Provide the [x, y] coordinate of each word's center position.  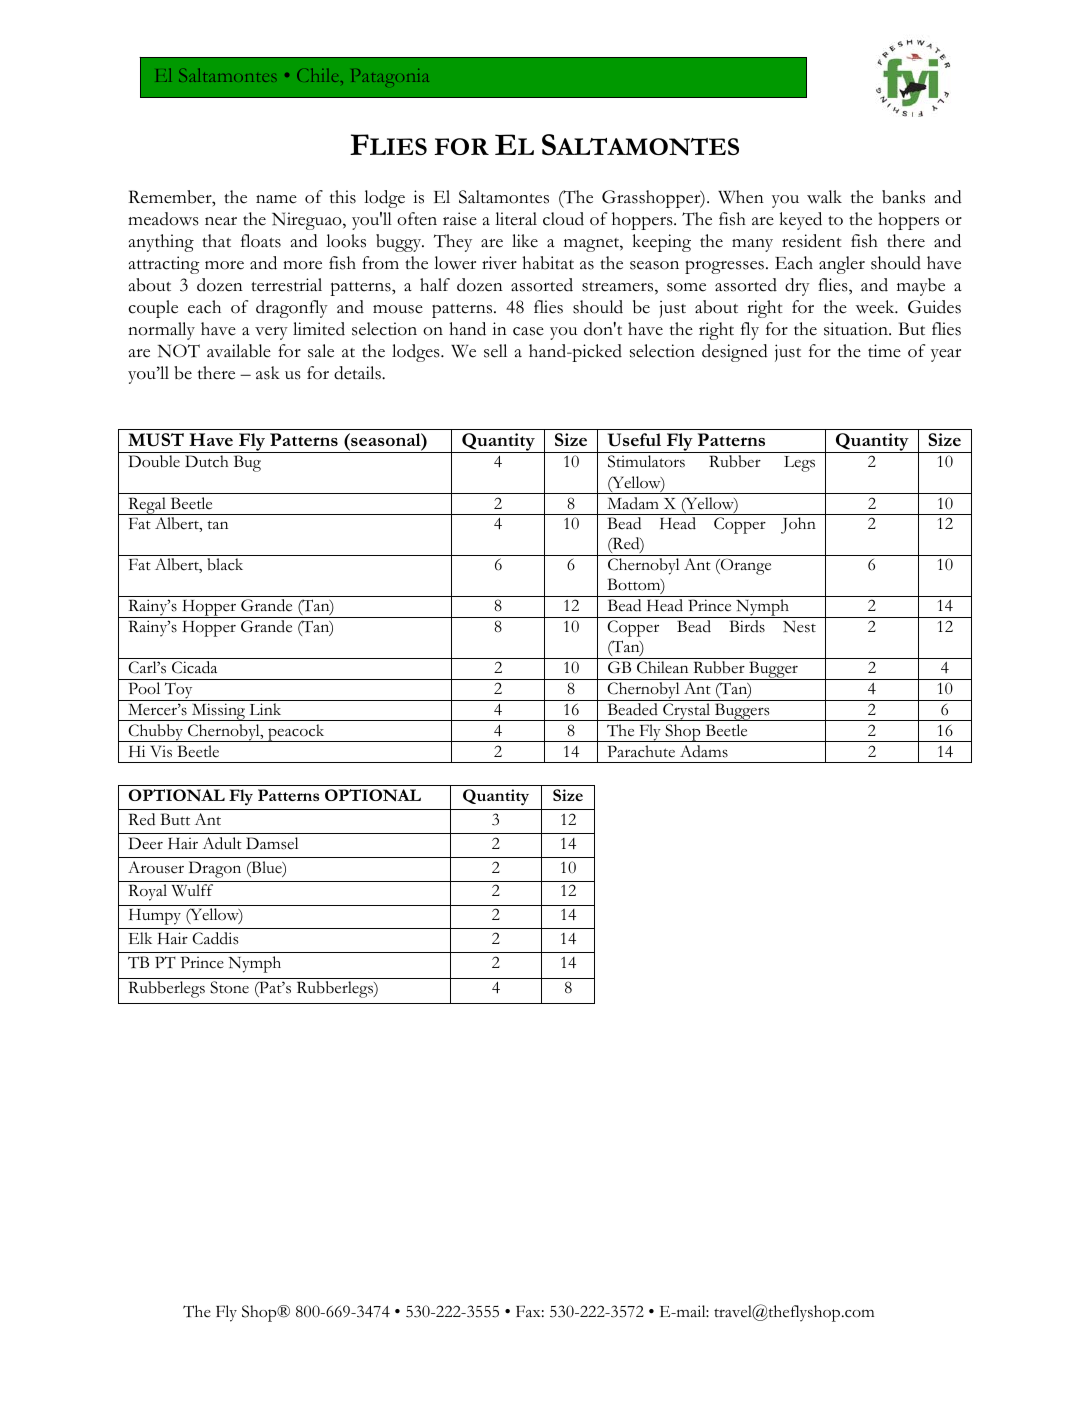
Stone [229, 987]
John [798, 525]
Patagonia [390, 76]
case [528, 331]
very [271, 333]
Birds [747, 626]
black [225, 564]
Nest [799, 627]
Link [265, 709]
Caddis [215, 938]
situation [857, 329]
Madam [633, 503]
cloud [563, 219]
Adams [704, 751]
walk [824, 196]
